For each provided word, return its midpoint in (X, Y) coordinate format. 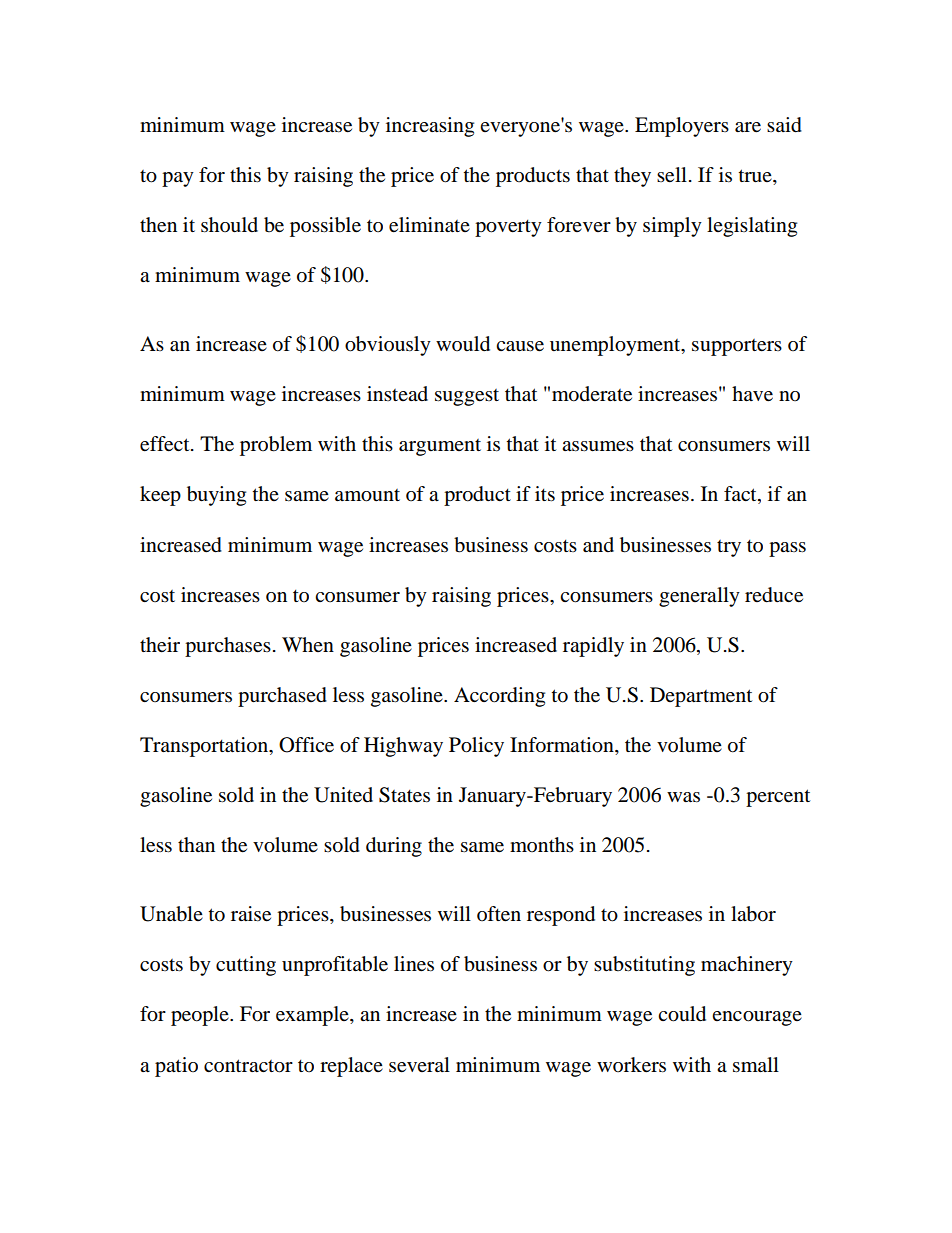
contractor (248, 1066)
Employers (682, 127)
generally (699, 597)
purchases (228, 647)
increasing (430, 127)
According (499, 697)
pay (178, 179)
